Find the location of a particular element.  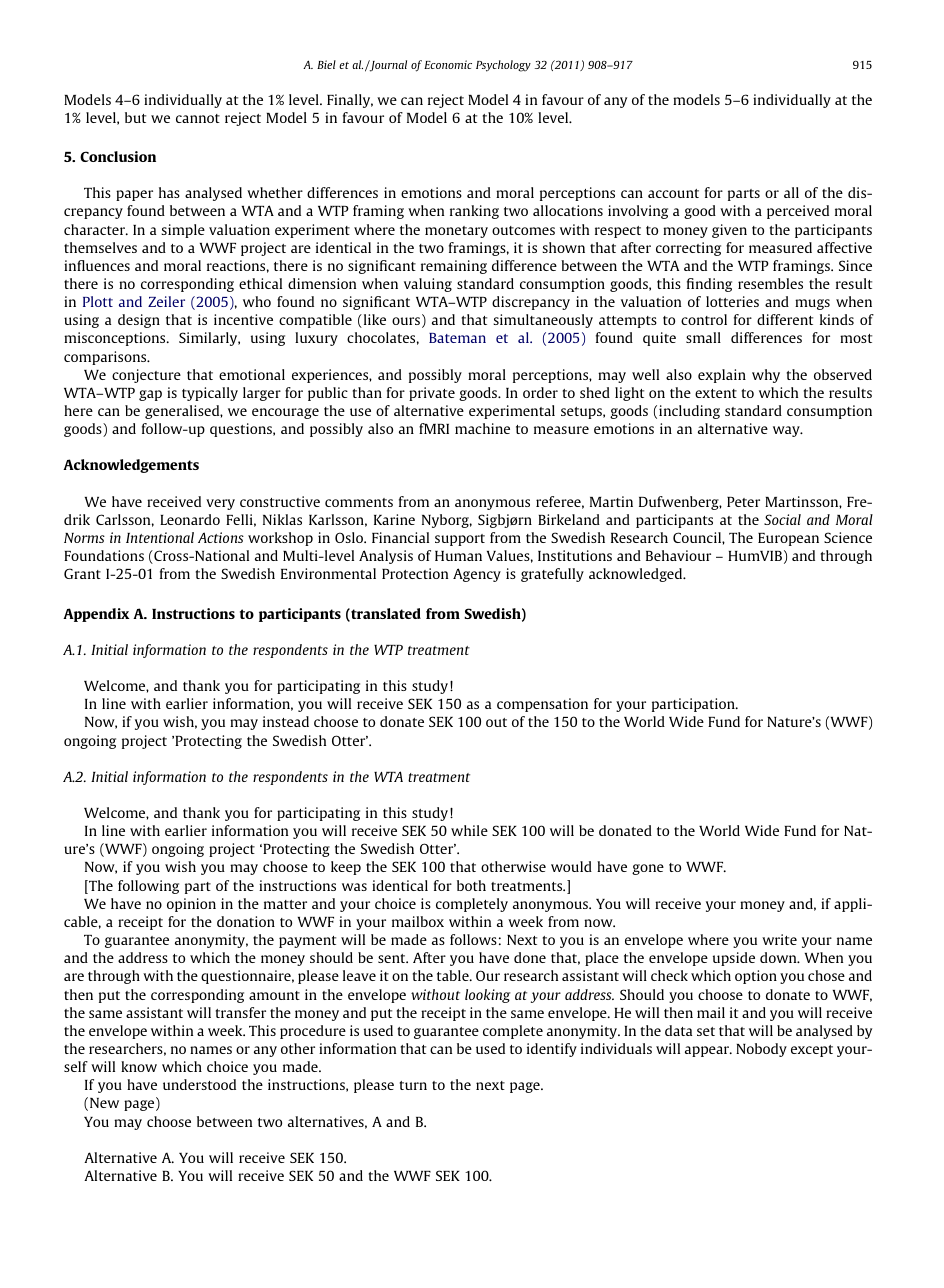

different is located at coordinates (785, 319).
